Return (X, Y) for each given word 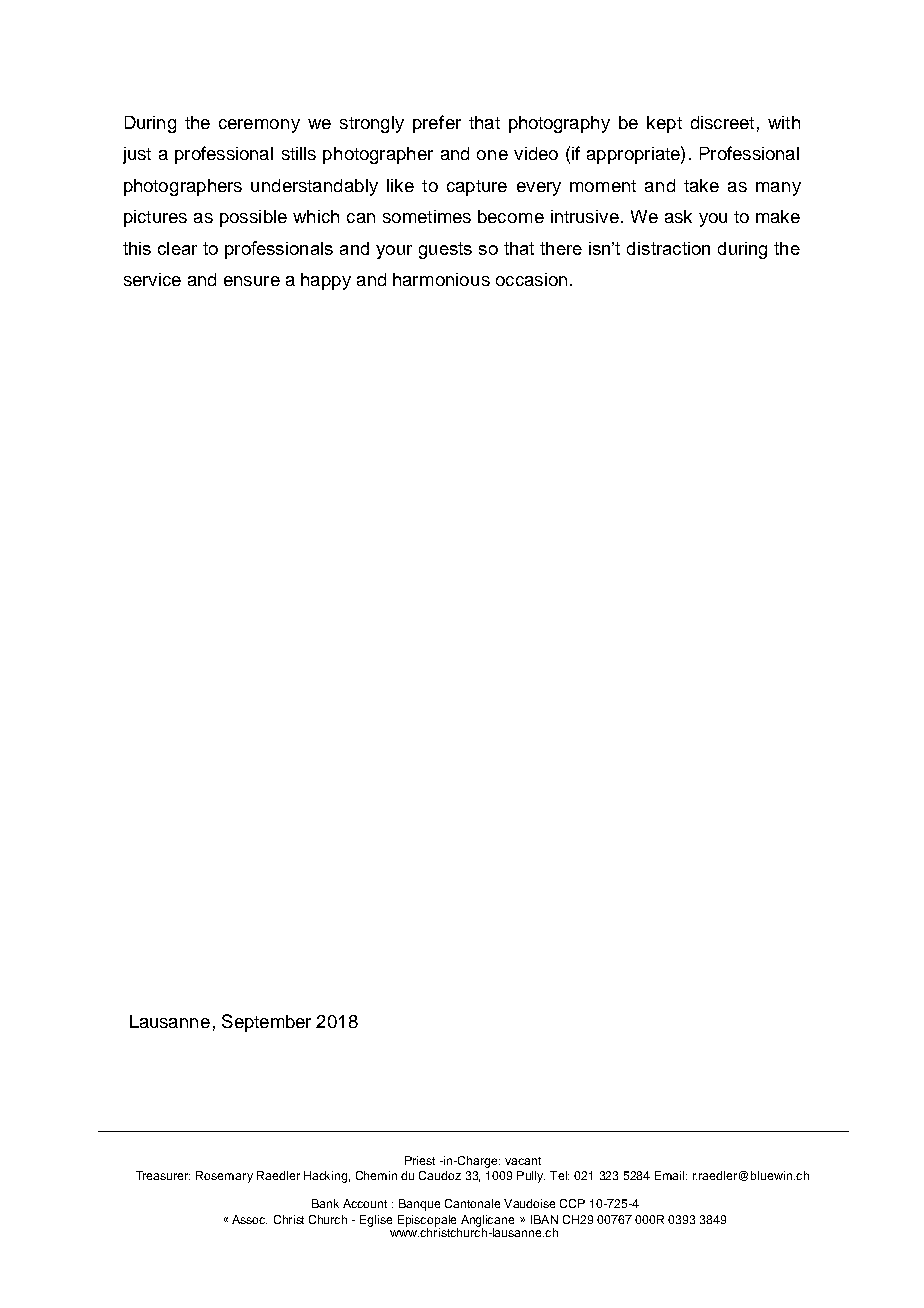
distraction (668, 248)
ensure (252, 281)
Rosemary (224, 1177)
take (701, 185)
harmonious (441, 279)
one (492, 155)
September (266, 1023)
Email (671, 1175)
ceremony (259, 126)
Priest (420, 1160)
